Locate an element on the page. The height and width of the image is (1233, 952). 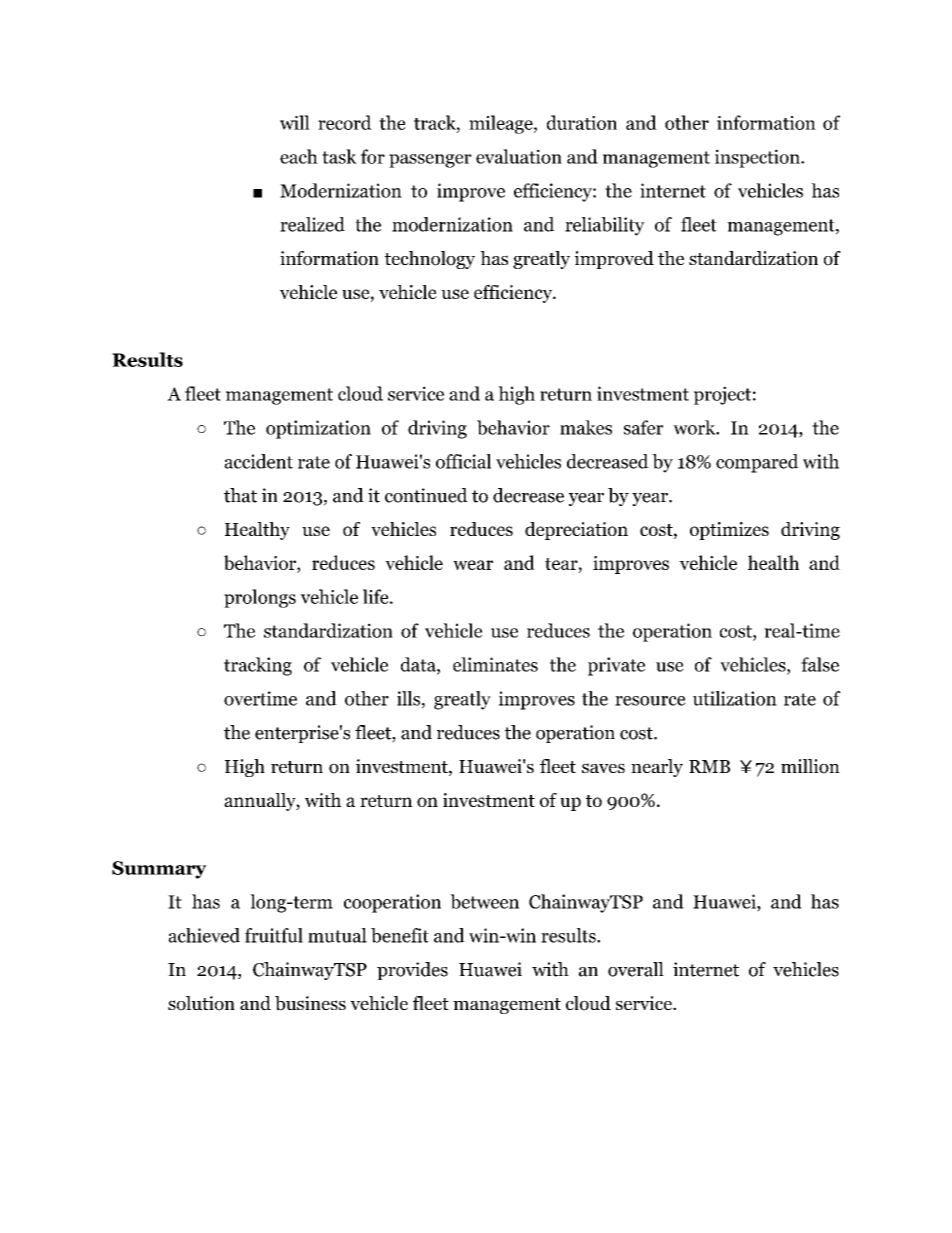
evaluation is located at coordinates (519, 156).
